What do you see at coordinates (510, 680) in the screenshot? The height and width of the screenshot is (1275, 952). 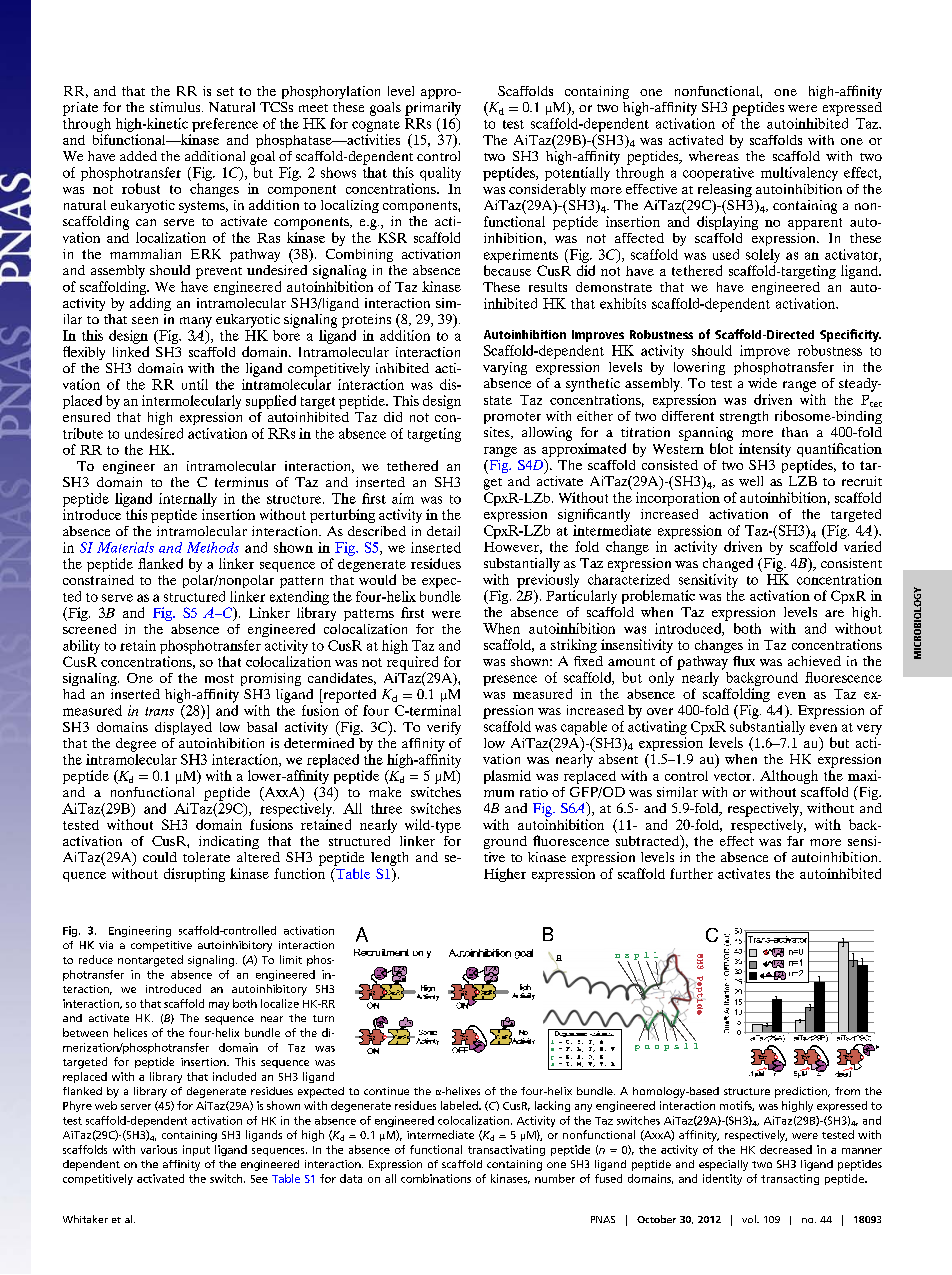 I see `presence` at bounding box center [510, 680].
